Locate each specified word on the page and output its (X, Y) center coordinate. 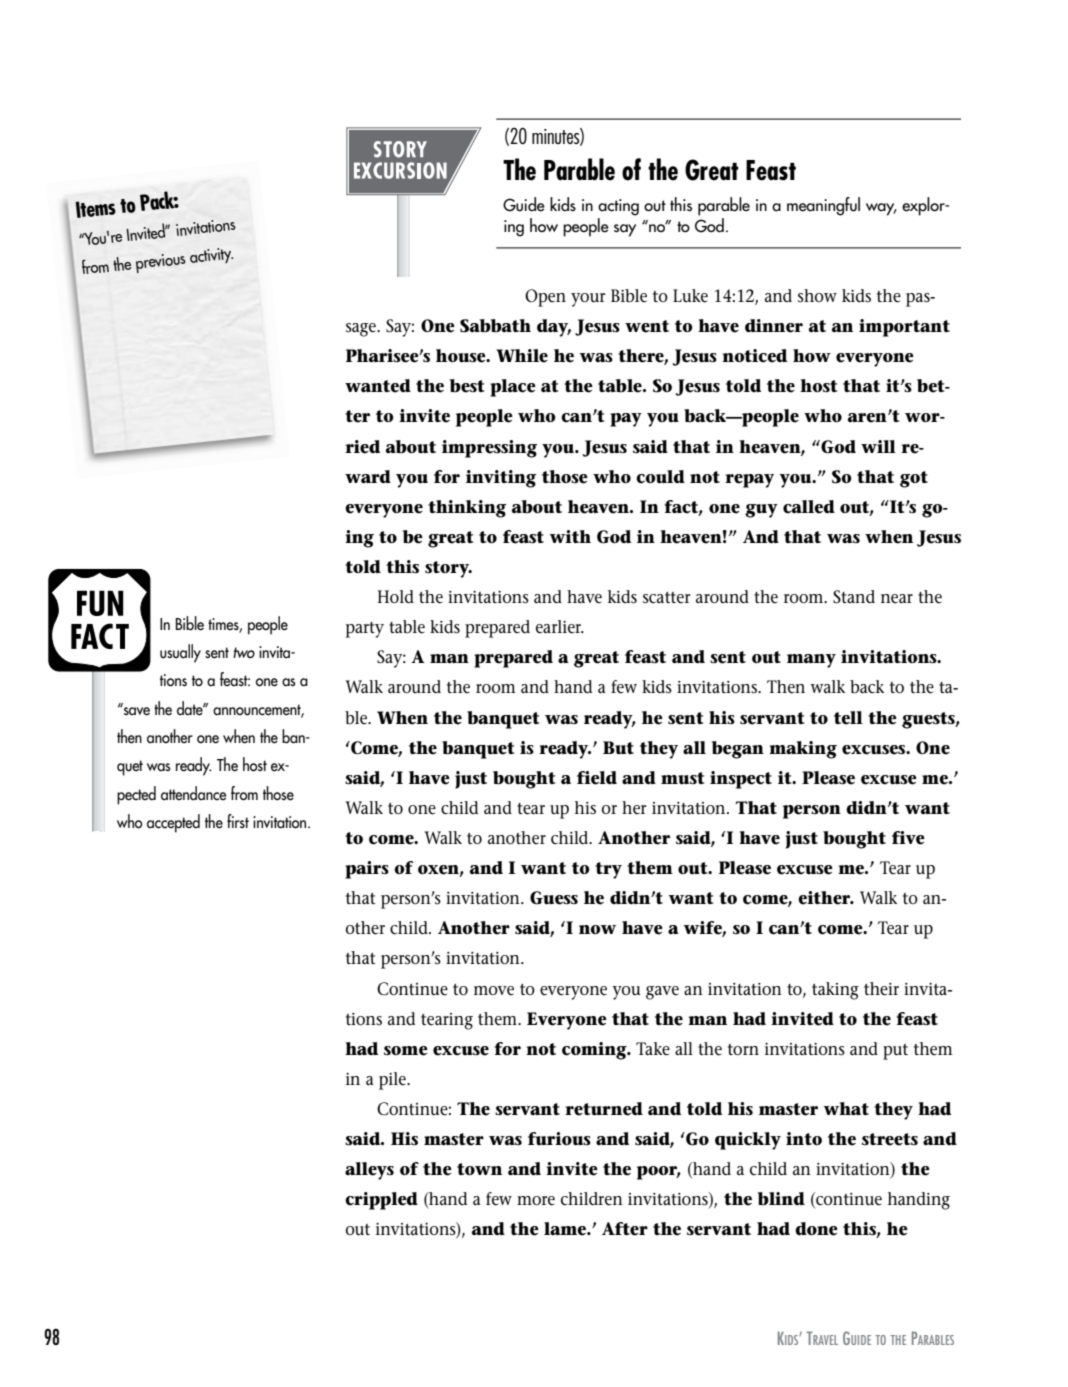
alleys (369, 1171)
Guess (554, 898)
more (536, 1201)
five (908, 838)
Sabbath (495, 326)
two (244, 652)
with (570, 536)
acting (618, 207)
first (238, 821)
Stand (854, 597)
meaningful (823, 206)
